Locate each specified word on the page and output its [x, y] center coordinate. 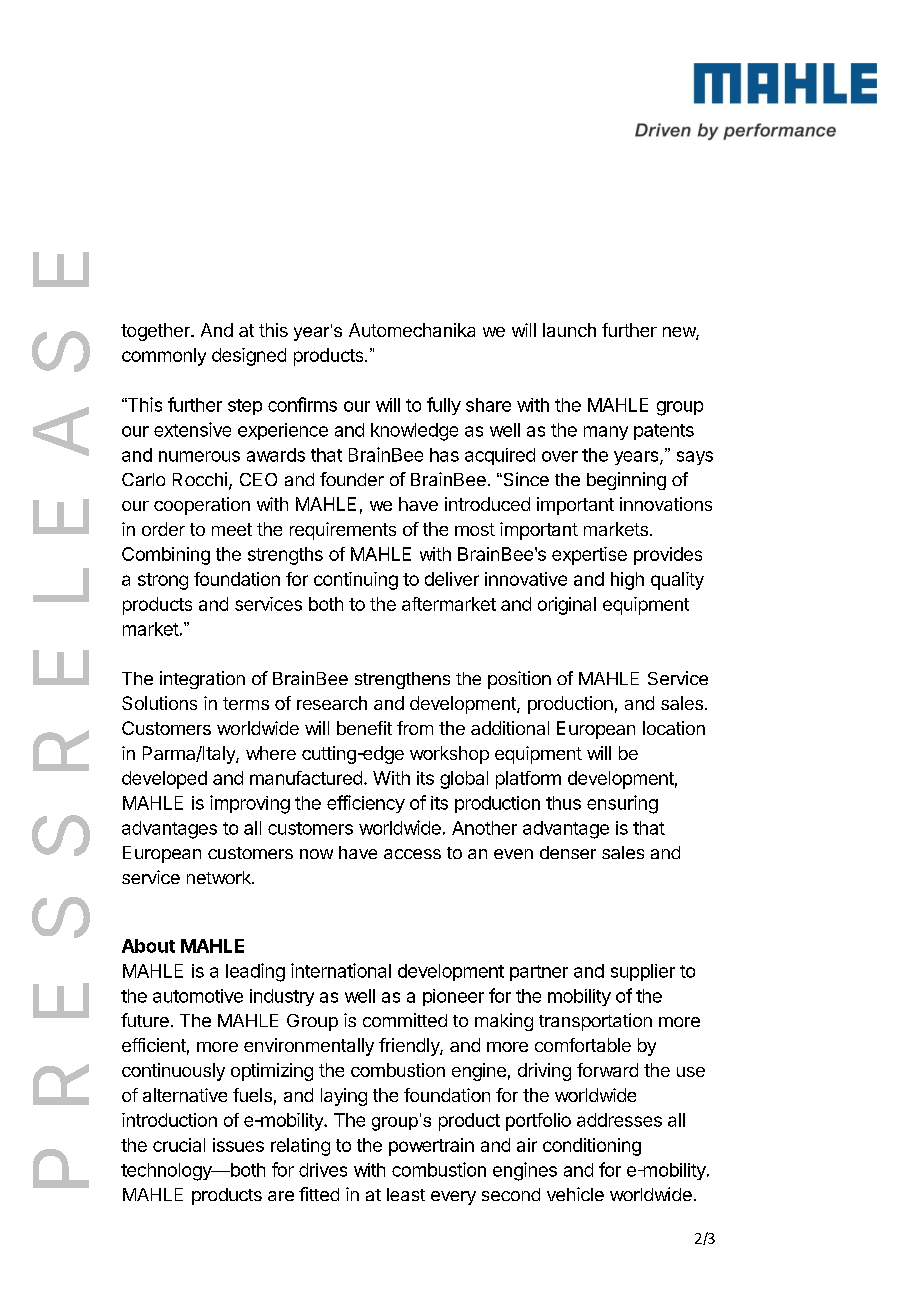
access [412, 854]
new [680, 333]
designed [249, 357]
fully [444, 406]
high [627, 581]
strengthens [402, 680]
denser [568, 852]
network [220, 877]
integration [202, 680]
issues [238, 1145]
